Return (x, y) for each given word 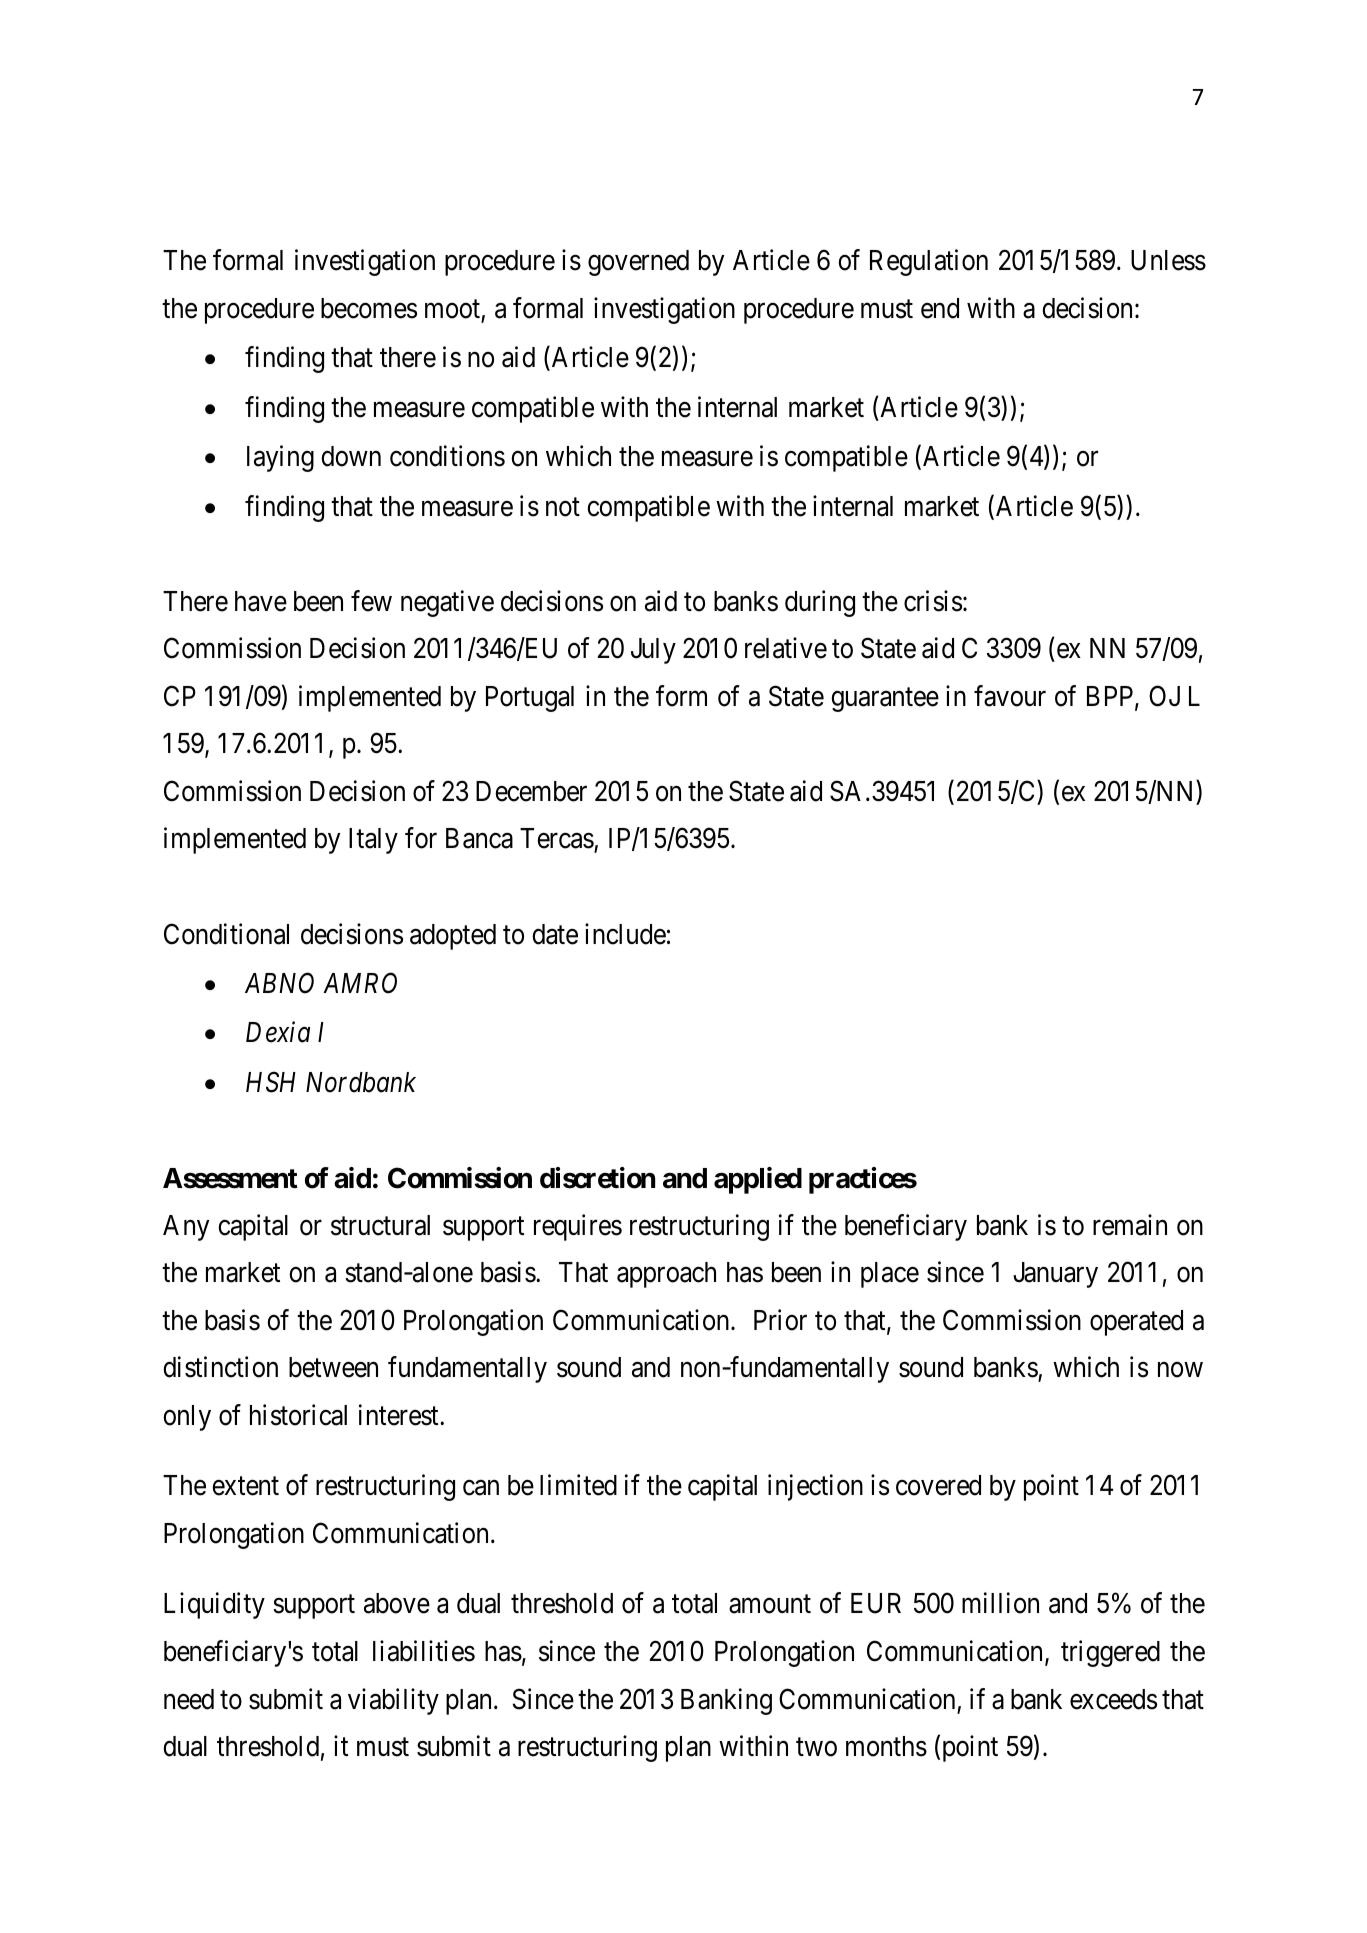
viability (393, 1701)
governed (638, 263)
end (940, 308)
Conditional (226, 934)
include (625, 934)
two (816, 1747)
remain (1130, 1225)
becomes (369, 308)
